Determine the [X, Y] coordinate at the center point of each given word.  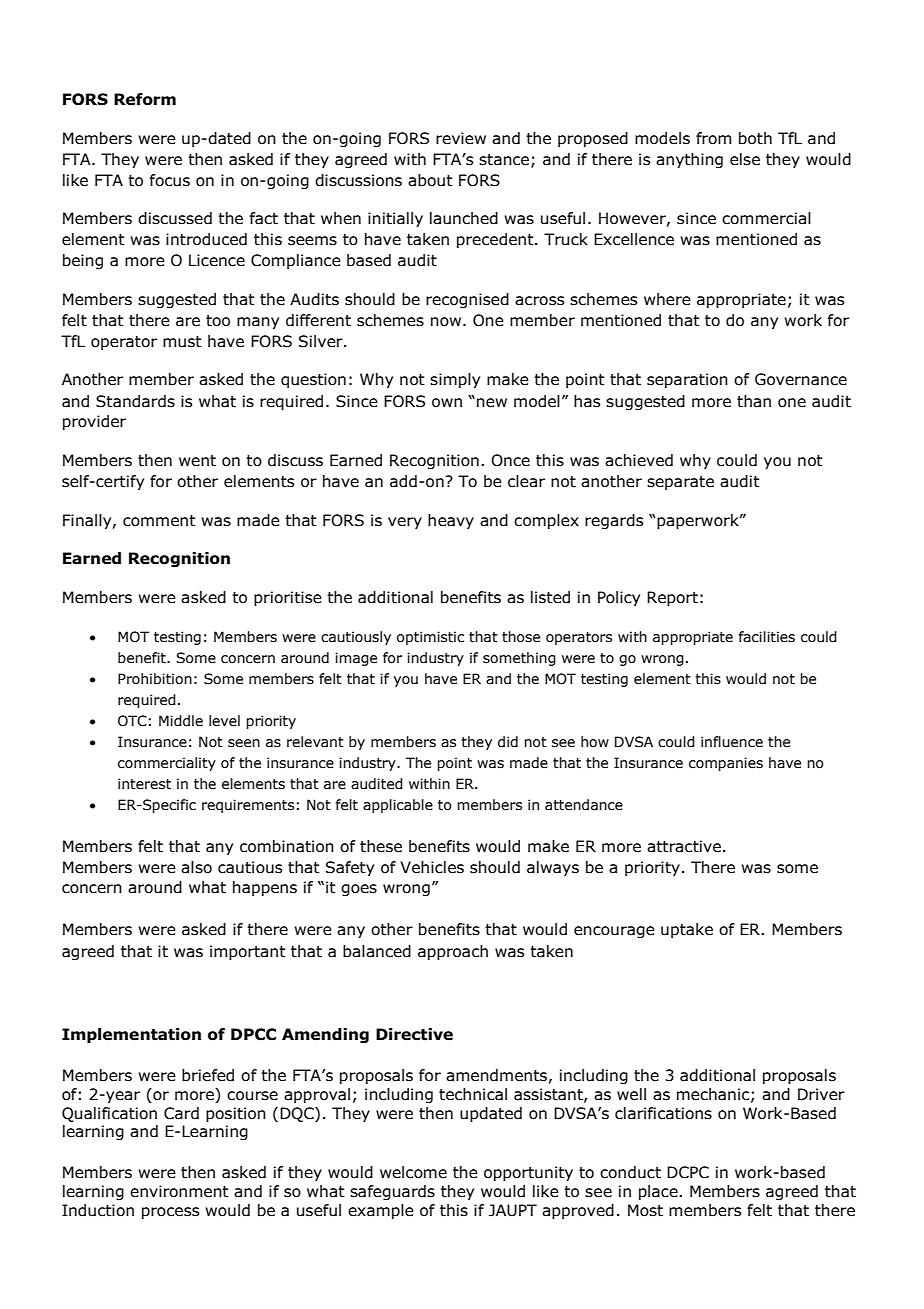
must [182, 342]
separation [687, 380]
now [447, 322]
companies [726, 764]
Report [672, 598]
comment [159, 521]
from [713, 138]
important [248, 952]
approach [453, 952]
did [508, 742]
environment [179, 1191]
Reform [145, 99]
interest [144, 784]
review [461, 138]
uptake [687, 930]
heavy [451, 521]
